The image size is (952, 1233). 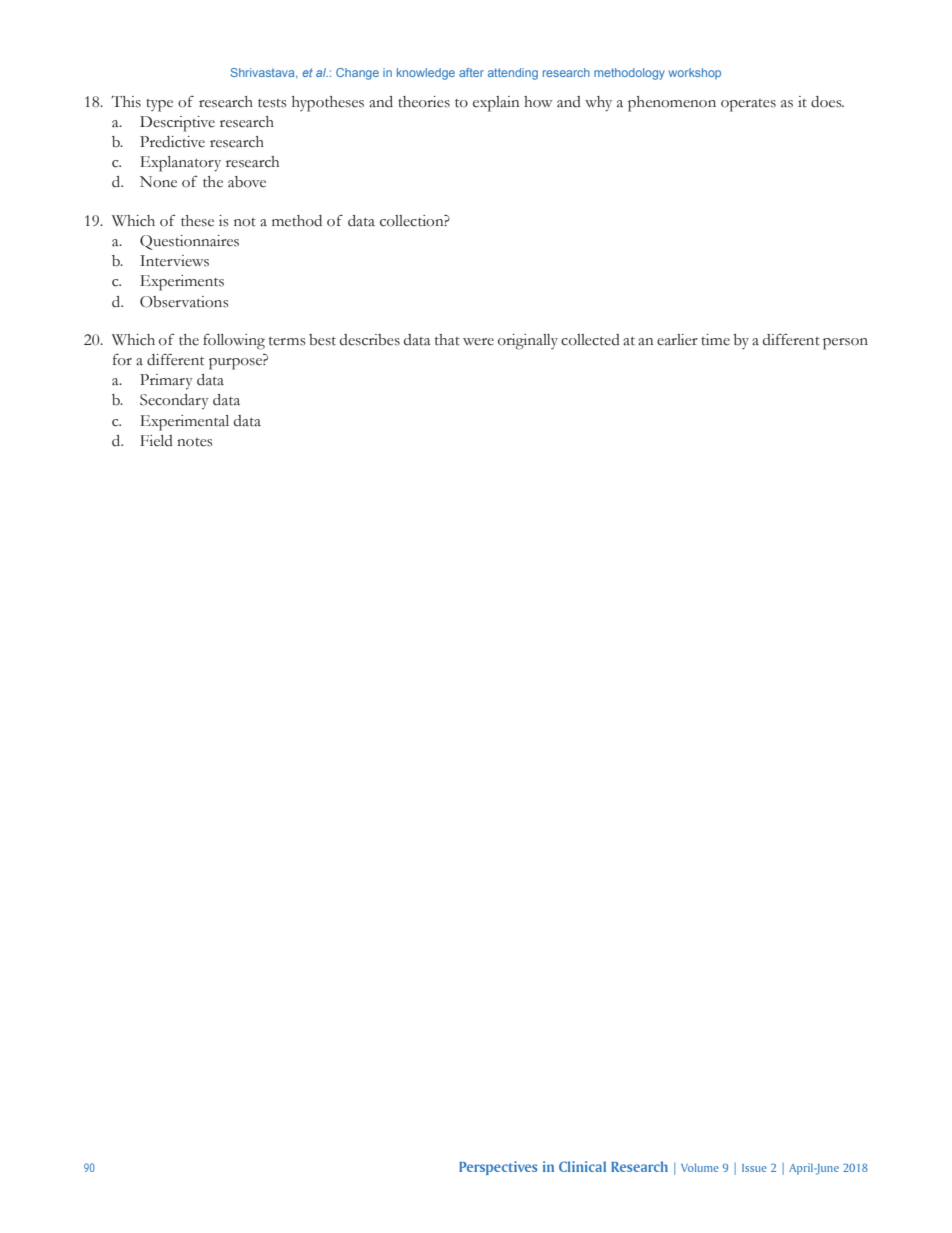 I want to click on Perspectives, so click(x=498, y=1168).
